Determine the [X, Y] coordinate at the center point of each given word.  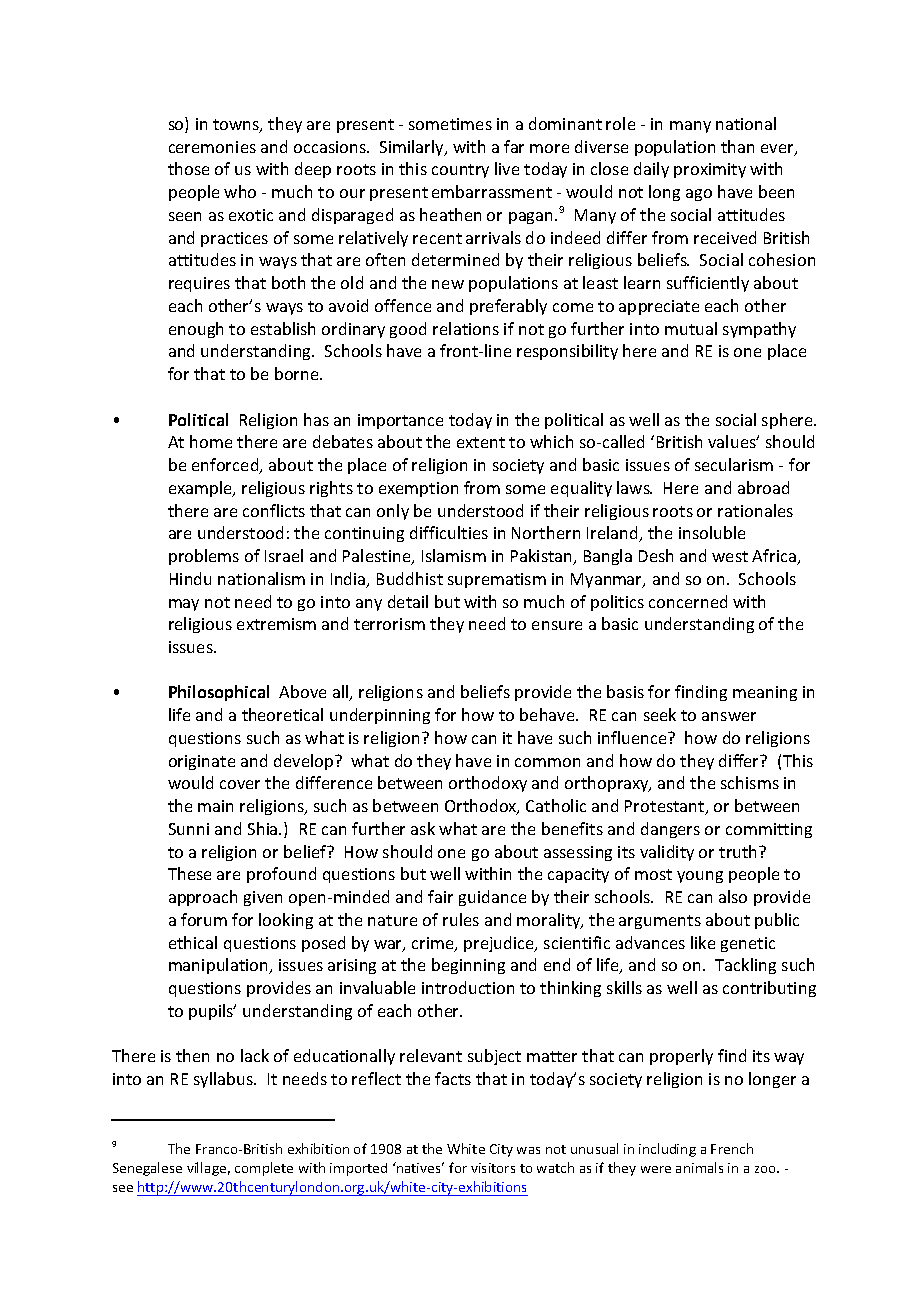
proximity [710, 170]
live [507, 168]
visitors [493, 1168]
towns [237, 125]
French [732, 1148]
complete [264, 1169]
